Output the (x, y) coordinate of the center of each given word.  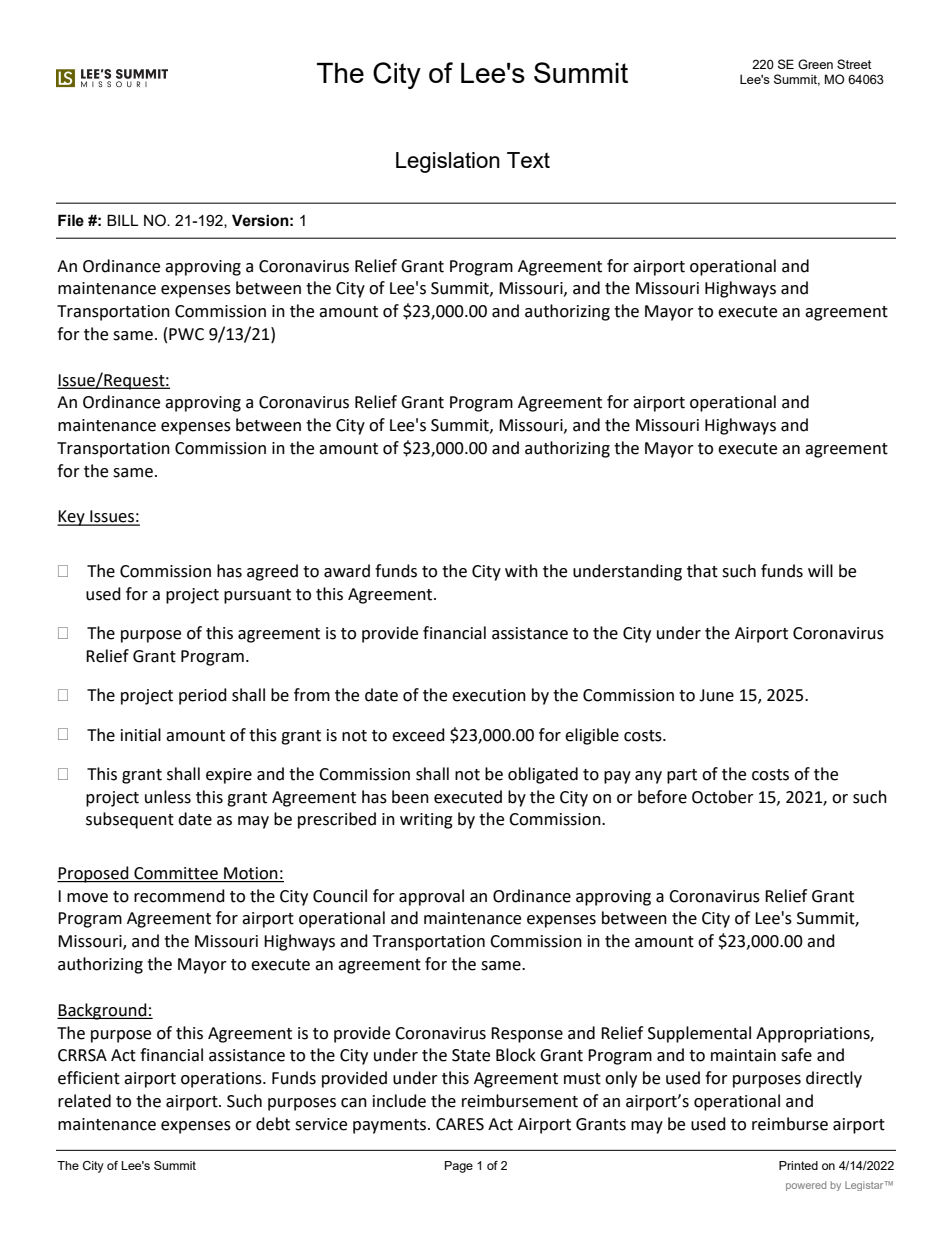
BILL (123, 220)
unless (168, 797)
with (521, 571)
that (702, 571)
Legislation (448, 162)
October (723, 797)
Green (815, 64)
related (84, 1101)
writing (426, 821)
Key (72, 518)
